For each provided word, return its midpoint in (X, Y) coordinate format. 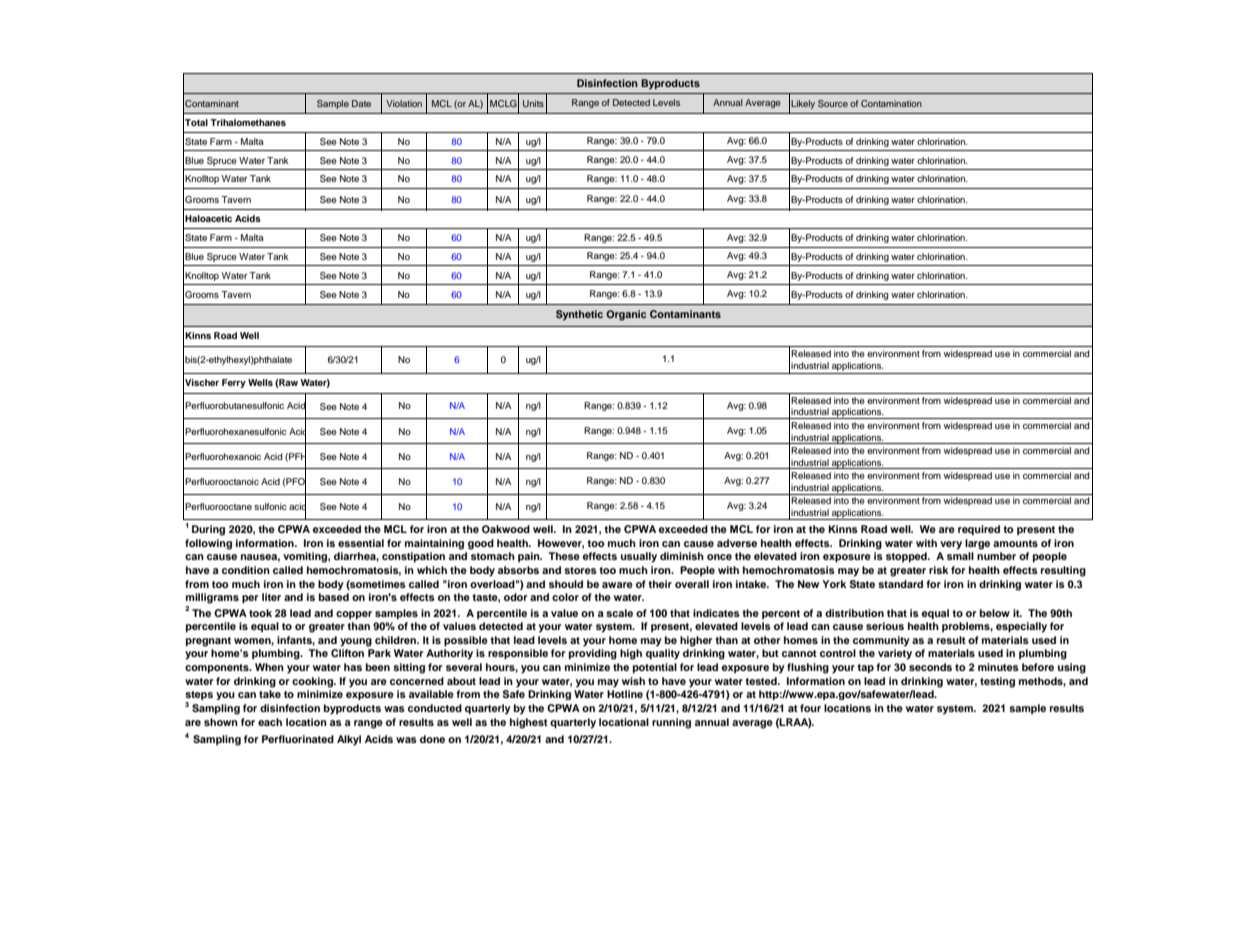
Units (533, 103)
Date (361, 103)
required (979, 530)
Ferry (234, 383)
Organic (626, 315)
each (270, 722)
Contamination (891, 103)
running (671, 723)
